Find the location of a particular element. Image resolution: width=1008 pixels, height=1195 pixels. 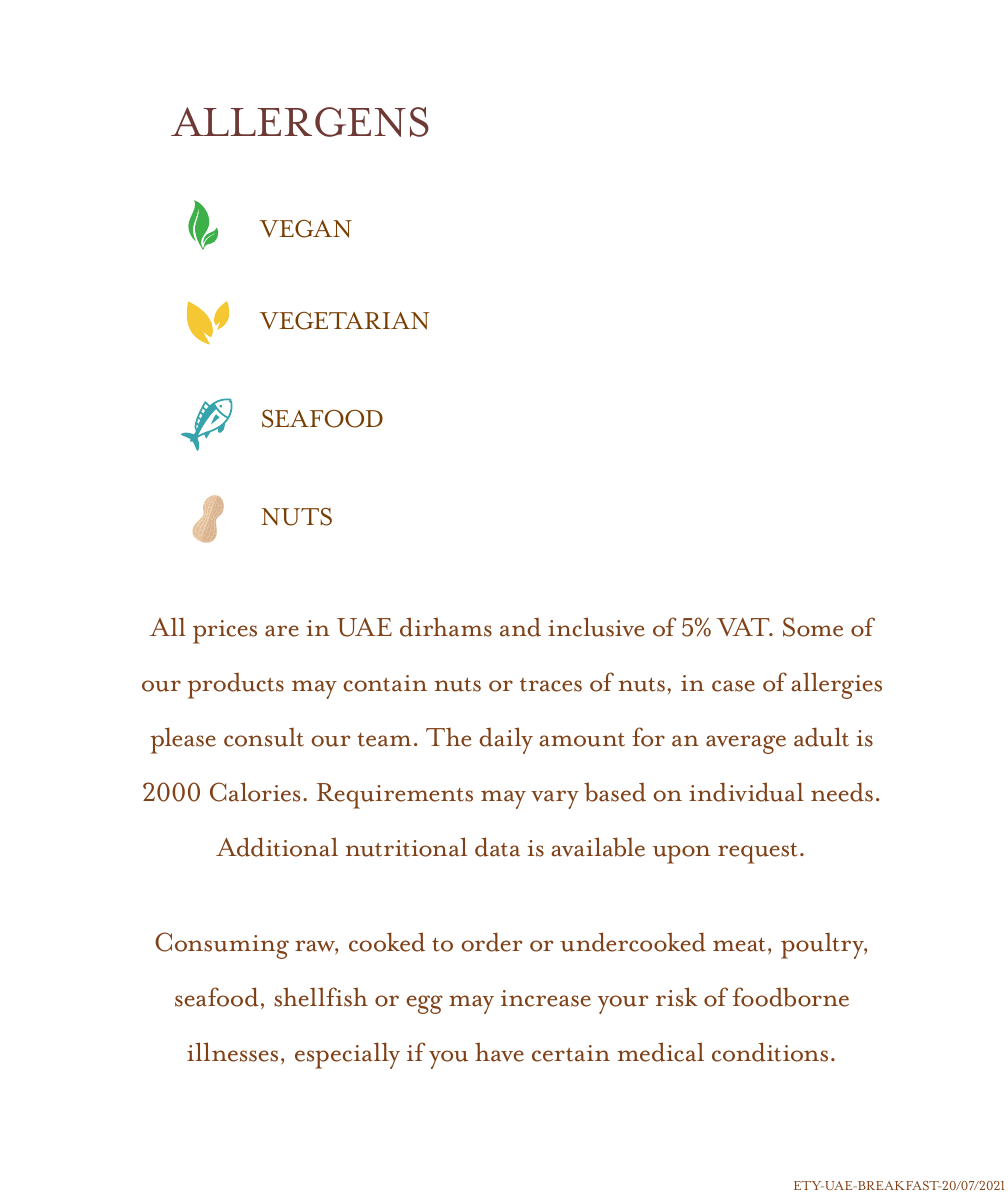

and is located at coordinates (520, 627).
